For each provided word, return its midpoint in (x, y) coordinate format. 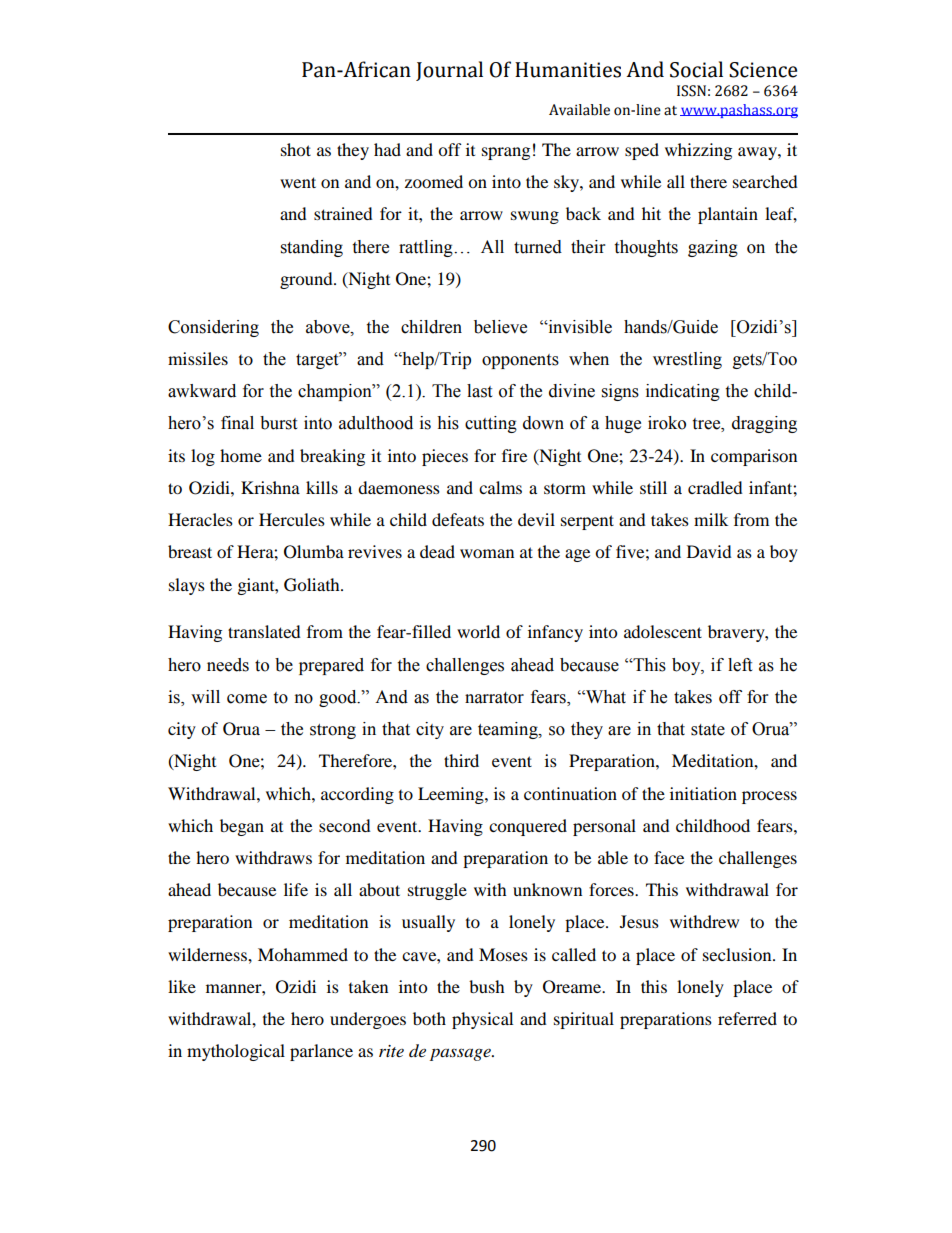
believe (500, 327)
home (241, 455)
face (669, 857)
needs (228, 665)
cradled (715, 487)
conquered (528, 827)
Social (696, 69)
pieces (445, 457)
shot (296, 149)
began (242, 827)
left (740, 665)
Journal (449, 71)
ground (307, 280)
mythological (236, 1052)
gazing (713, 248)
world (478, 631)
